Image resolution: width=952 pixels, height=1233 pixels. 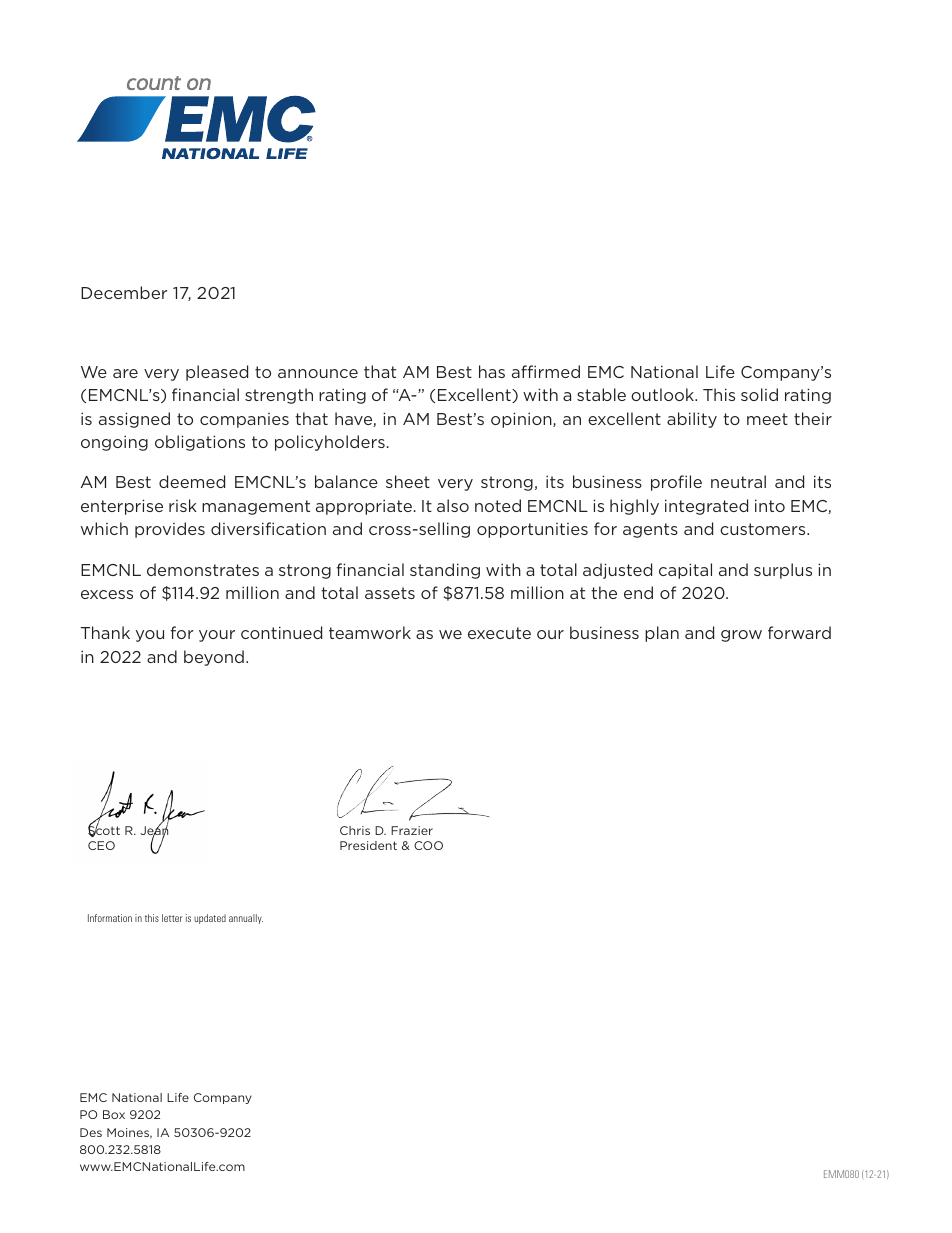 What do you see at coordinates (114, 1114) in the page?
I see `Box` at bounding box center [114, 1114].
